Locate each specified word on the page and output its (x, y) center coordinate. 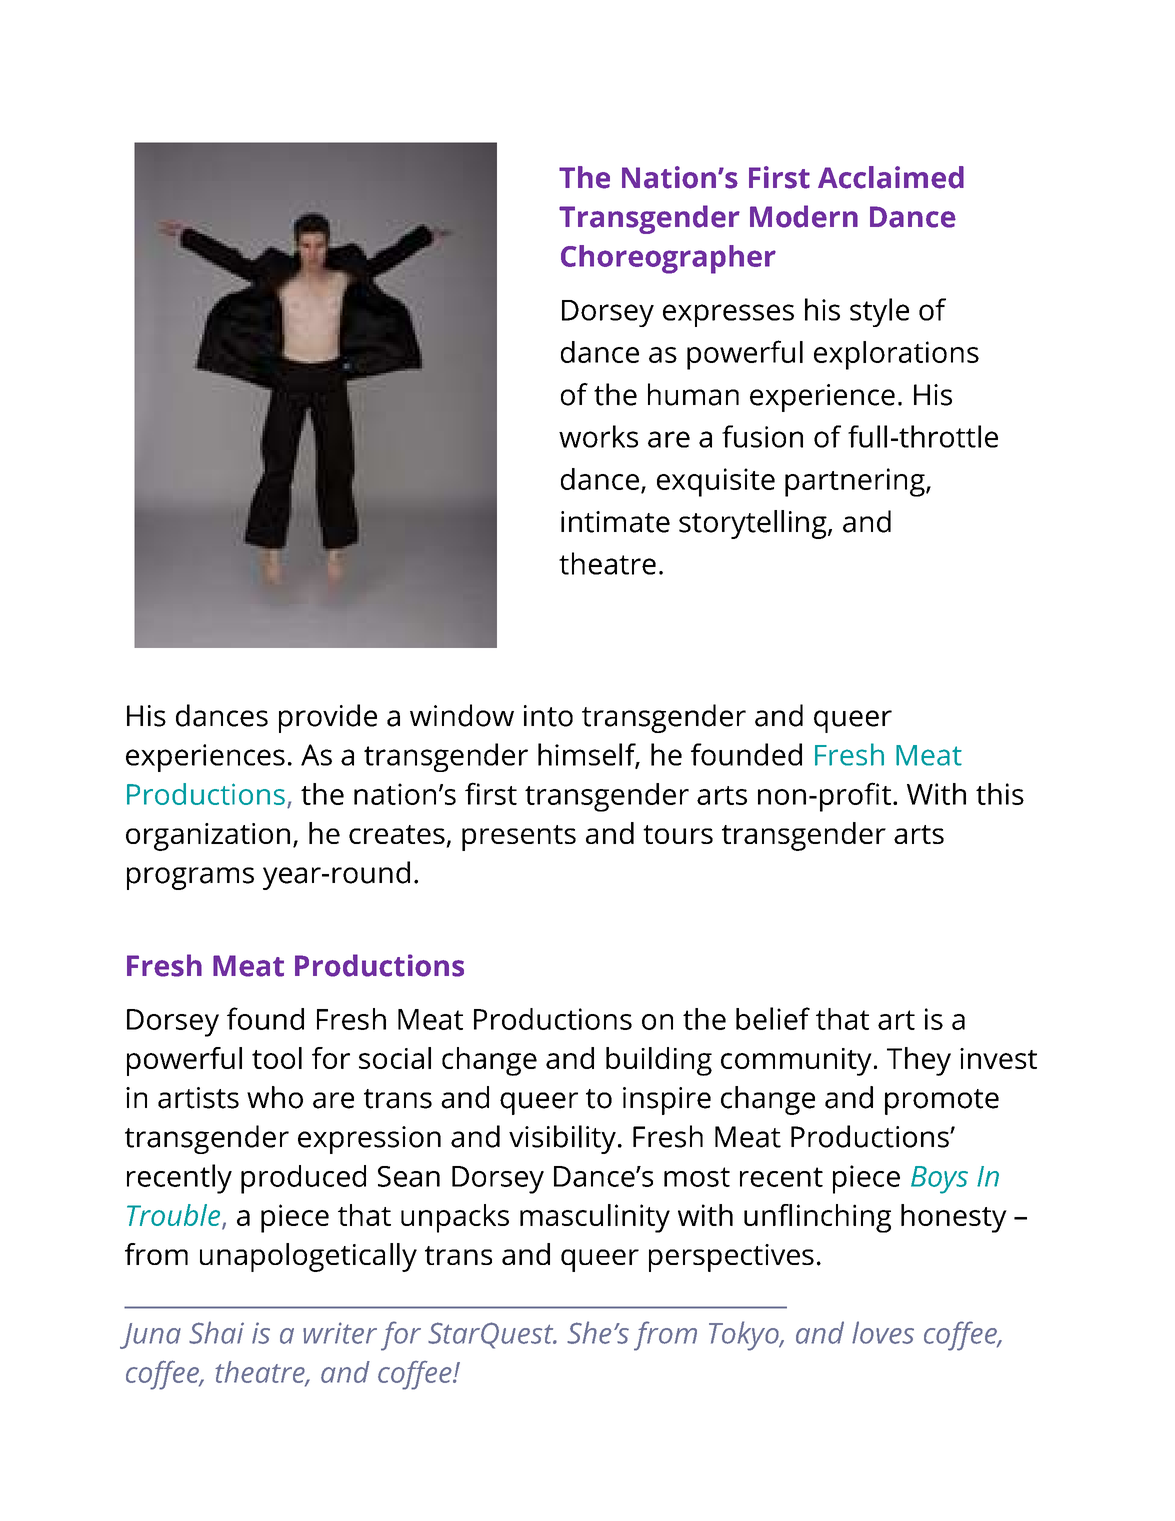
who (275, 1097)
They (919, 1061)
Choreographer (668, 259)
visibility (562, 1139)
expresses (728, 315)
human (693, 394)
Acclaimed (891, 177)
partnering (856, 482)
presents (519, 838)
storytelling (754, 524)
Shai (216, 1332)
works (598, 436)
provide (328, 718)
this (1000, 794)
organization (208, 837)
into (548, 716)
